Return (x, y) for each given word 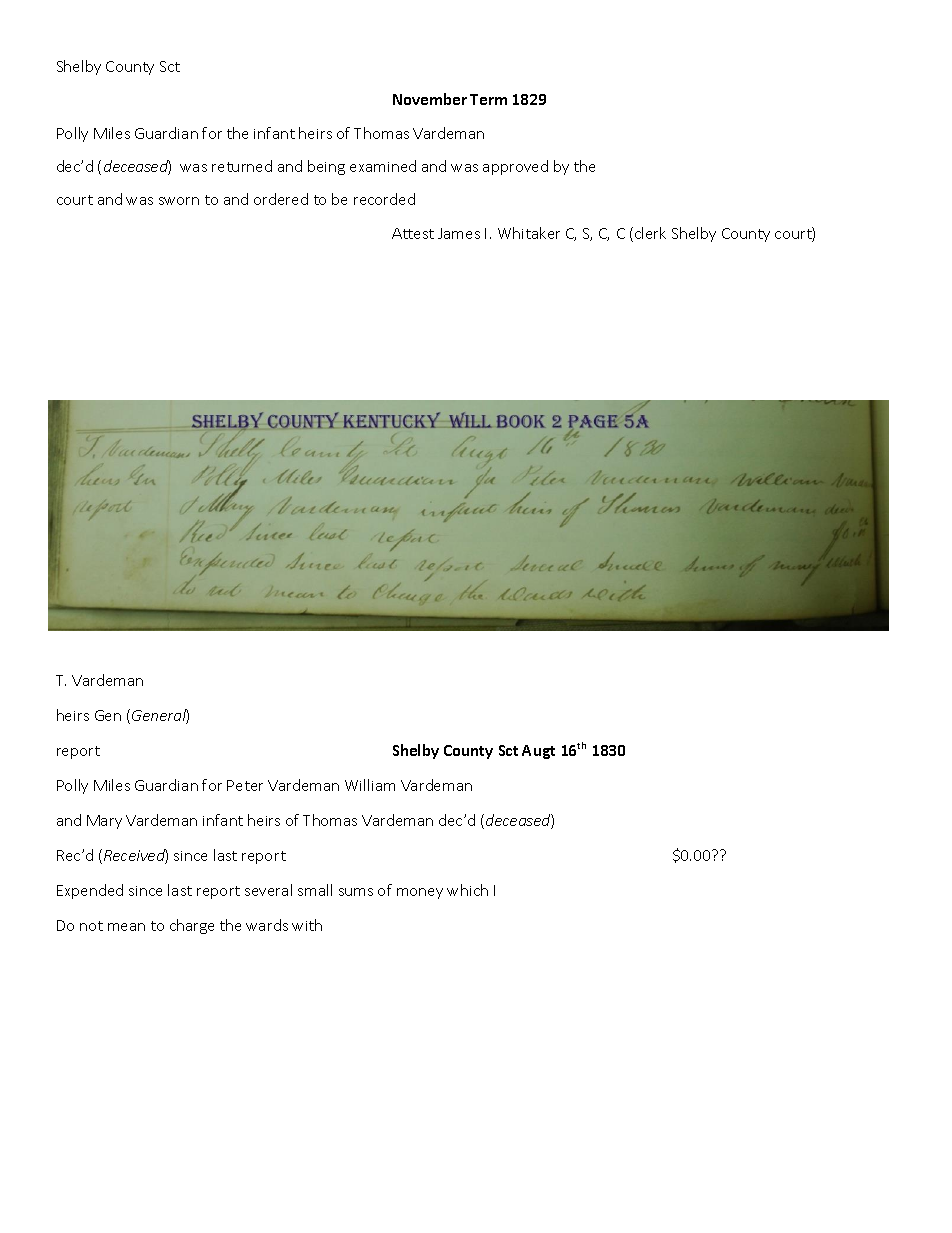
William (370, 785)
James (459, 233)
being (326, 167)
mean (126, 927)
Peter (245, 785)
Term (488, 99)
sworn (179, 201)
